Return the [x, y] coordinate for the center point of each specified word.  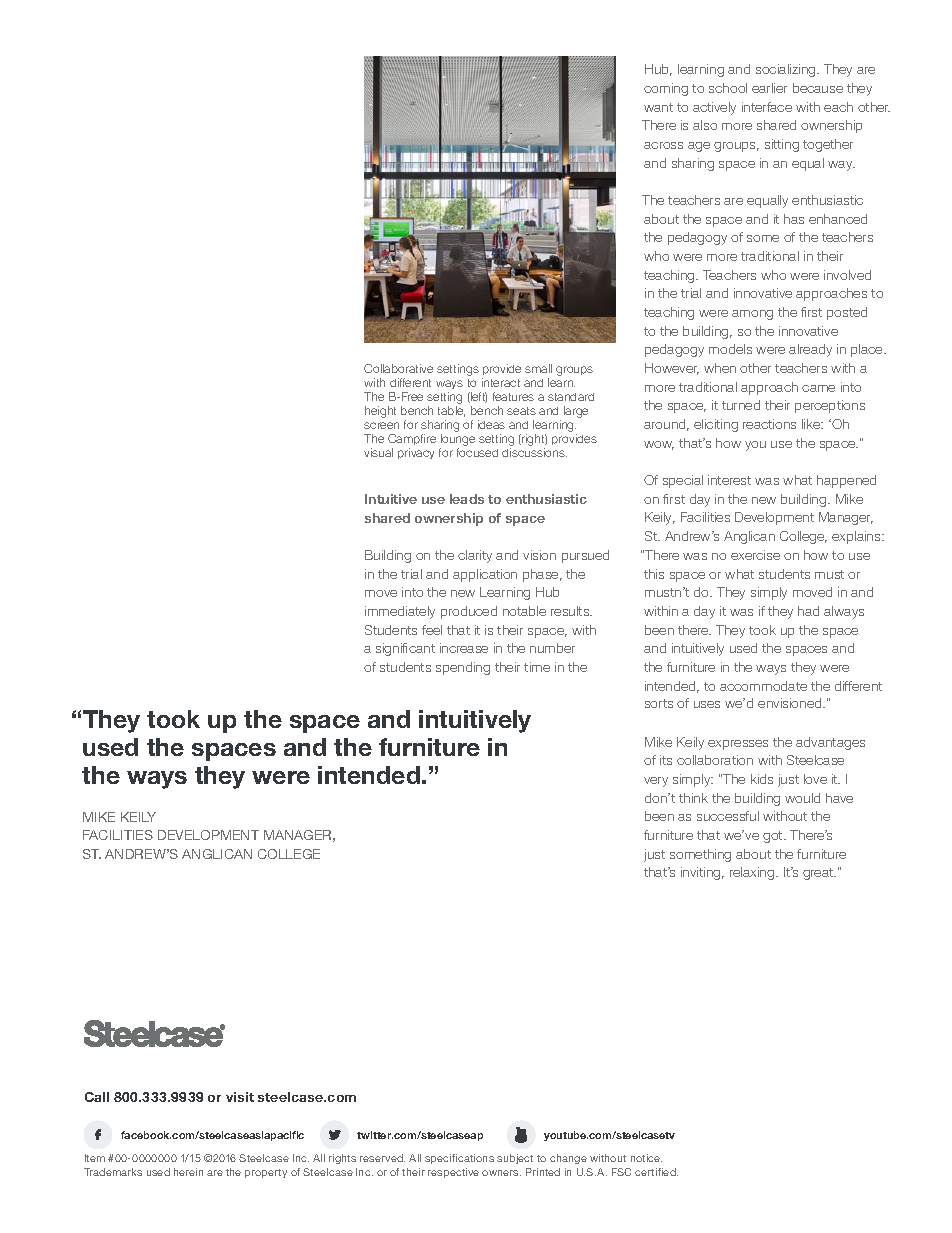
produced [469, 612]
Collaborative [398, 368]
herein [188, 1172]
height [380, 412]
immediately [400, 612]
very [656, 782]
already [810, 350]
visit [240, 1097]
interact [501, 382]
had [808, 611]
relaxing [753, 873]
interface [767, 107]
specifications [459, 1159]
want [658, 107]
